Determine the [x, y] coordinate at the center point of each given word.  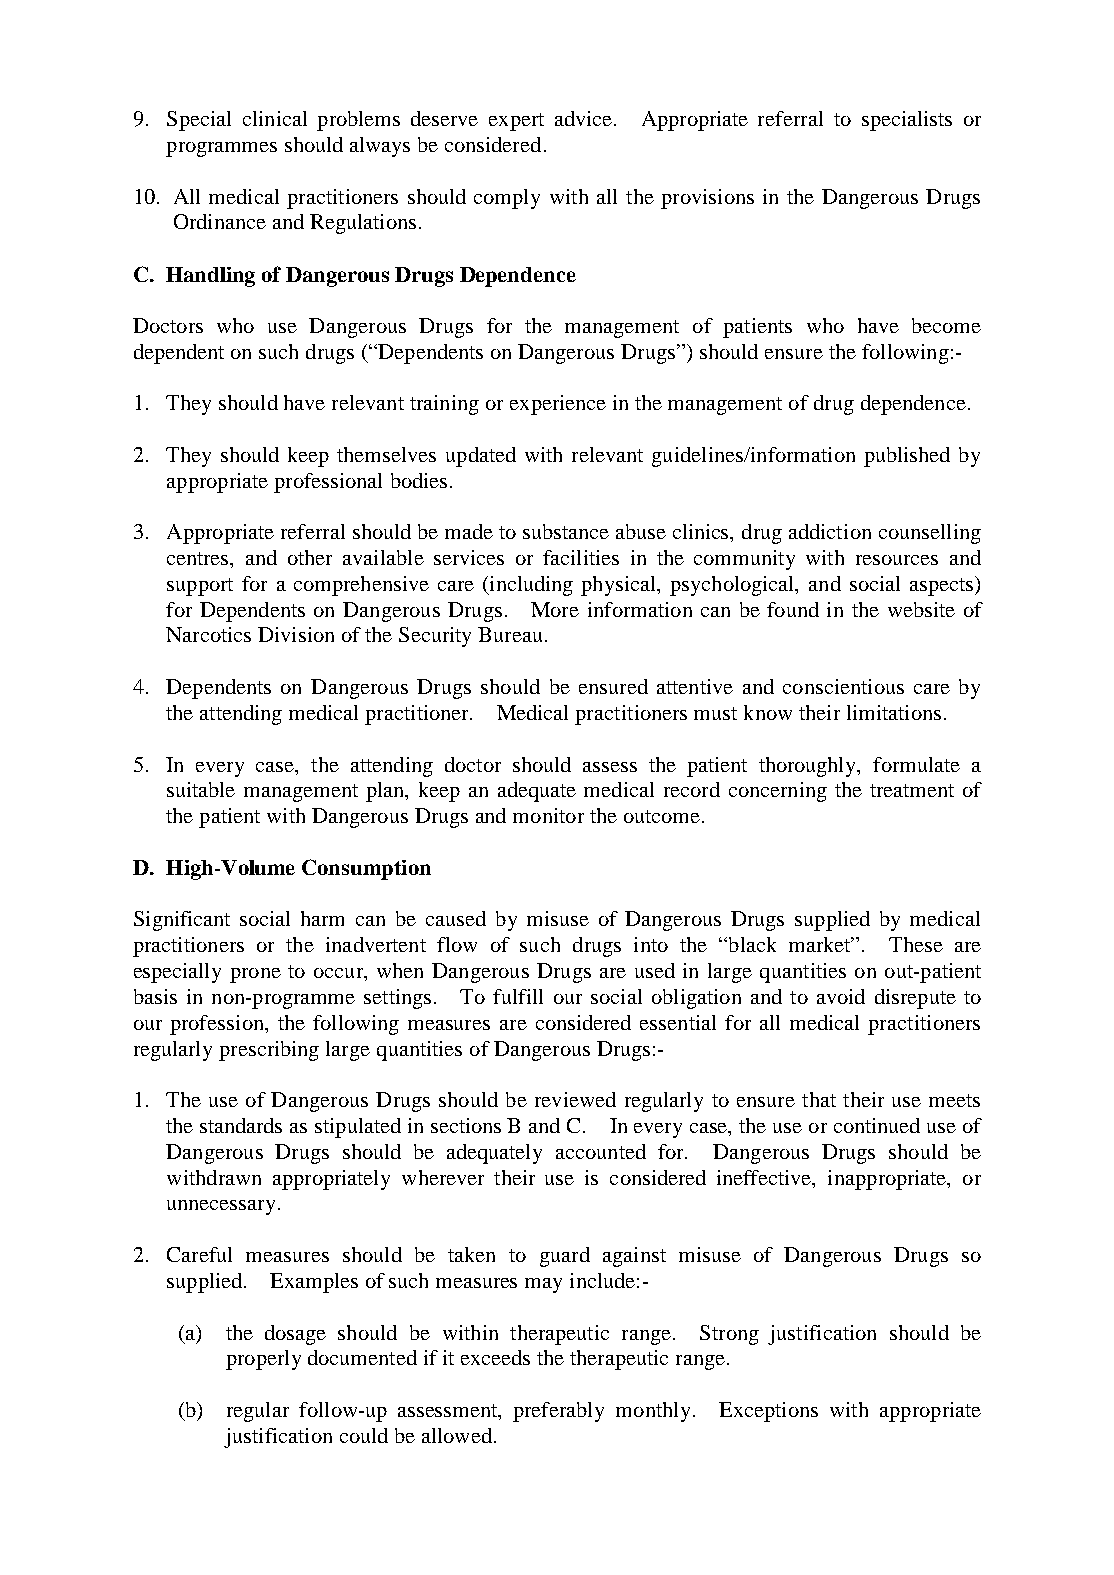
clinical [275, 118]
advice [583, 118]
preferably [558, 1412]
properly [263, 1360]
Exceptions [768, 1412]
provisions [707, 199]
